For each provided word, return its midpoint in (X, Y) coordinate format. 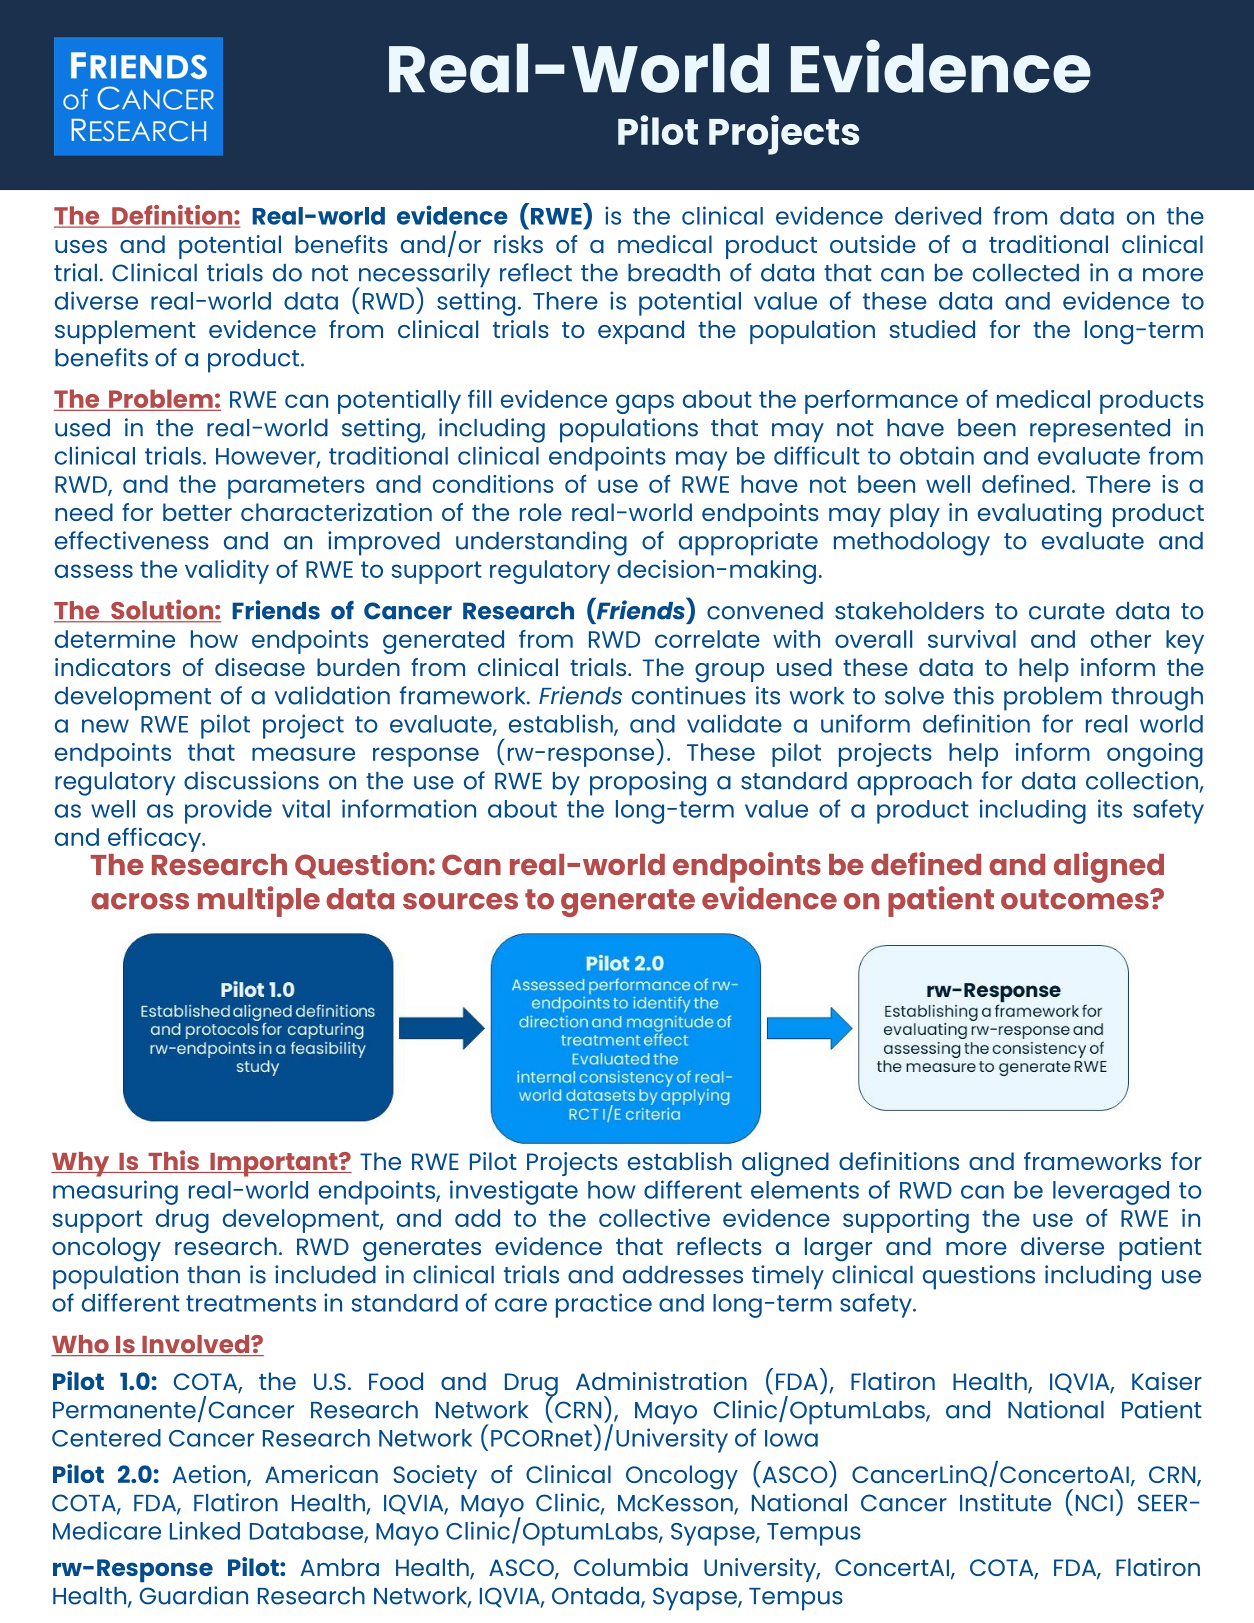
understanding (541, 543)
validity (227, 572)
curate (1067, 611)
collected (1026, 273)
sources (460, 901)
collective (654, 1218)
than (213, 1275)
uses (81, 246)
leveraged (1111, 1193)
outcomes (1076, 899)
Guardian (194, 1595)
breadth (674, 273)
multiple (259, 901)
